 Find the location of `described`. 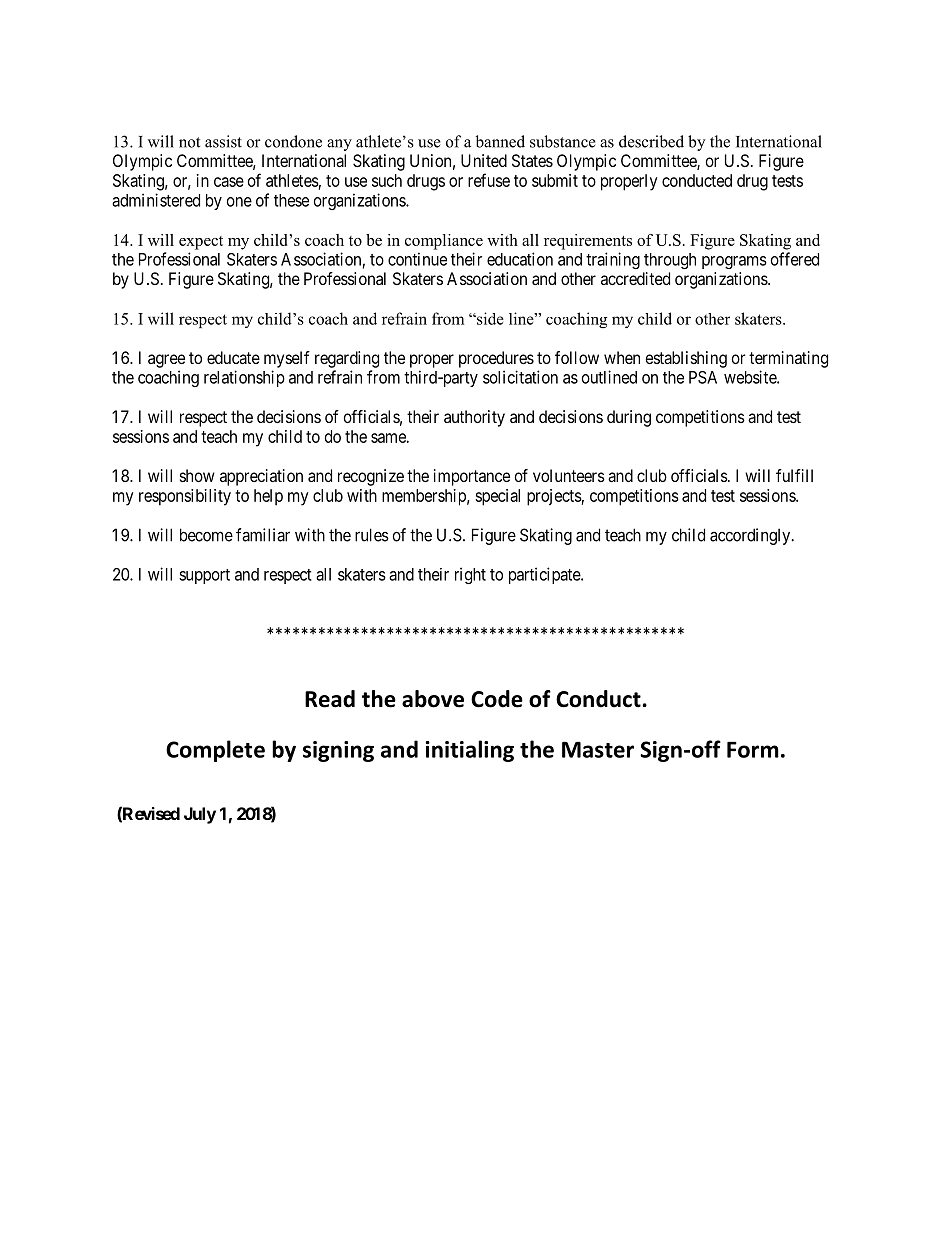

described is located at coordinates (651, 141).
